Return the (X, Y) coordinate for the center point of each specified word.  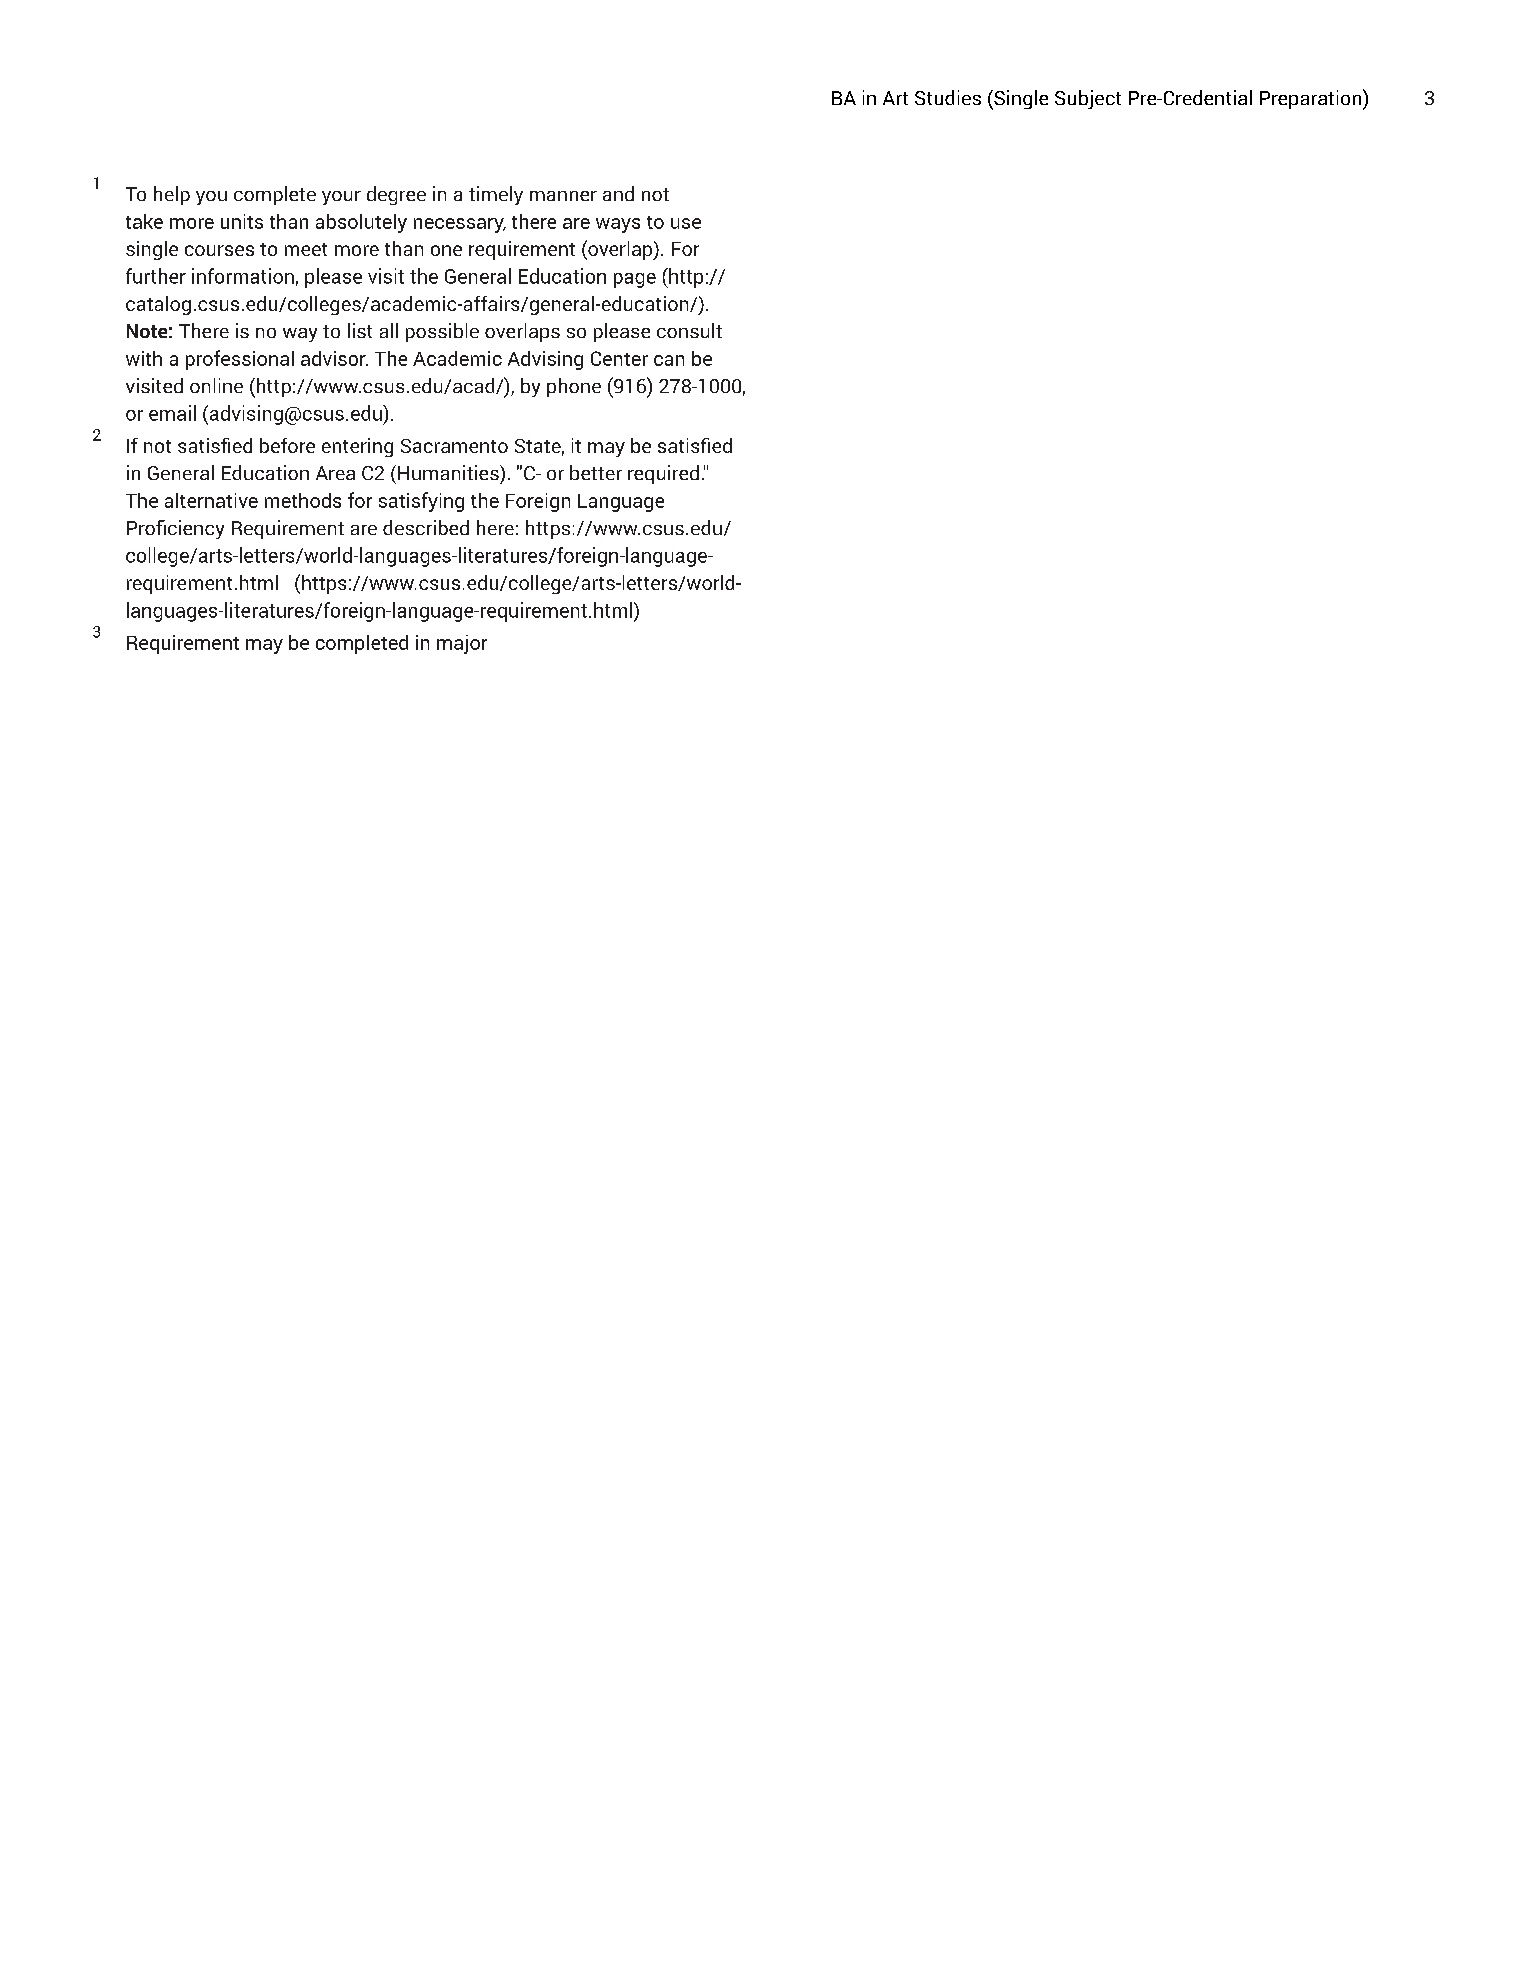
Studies (948, 97)
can (669, 360)
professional (240, 360)
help (172, 195)
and (618, 193)
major (462, 644)
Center (619, 358)
